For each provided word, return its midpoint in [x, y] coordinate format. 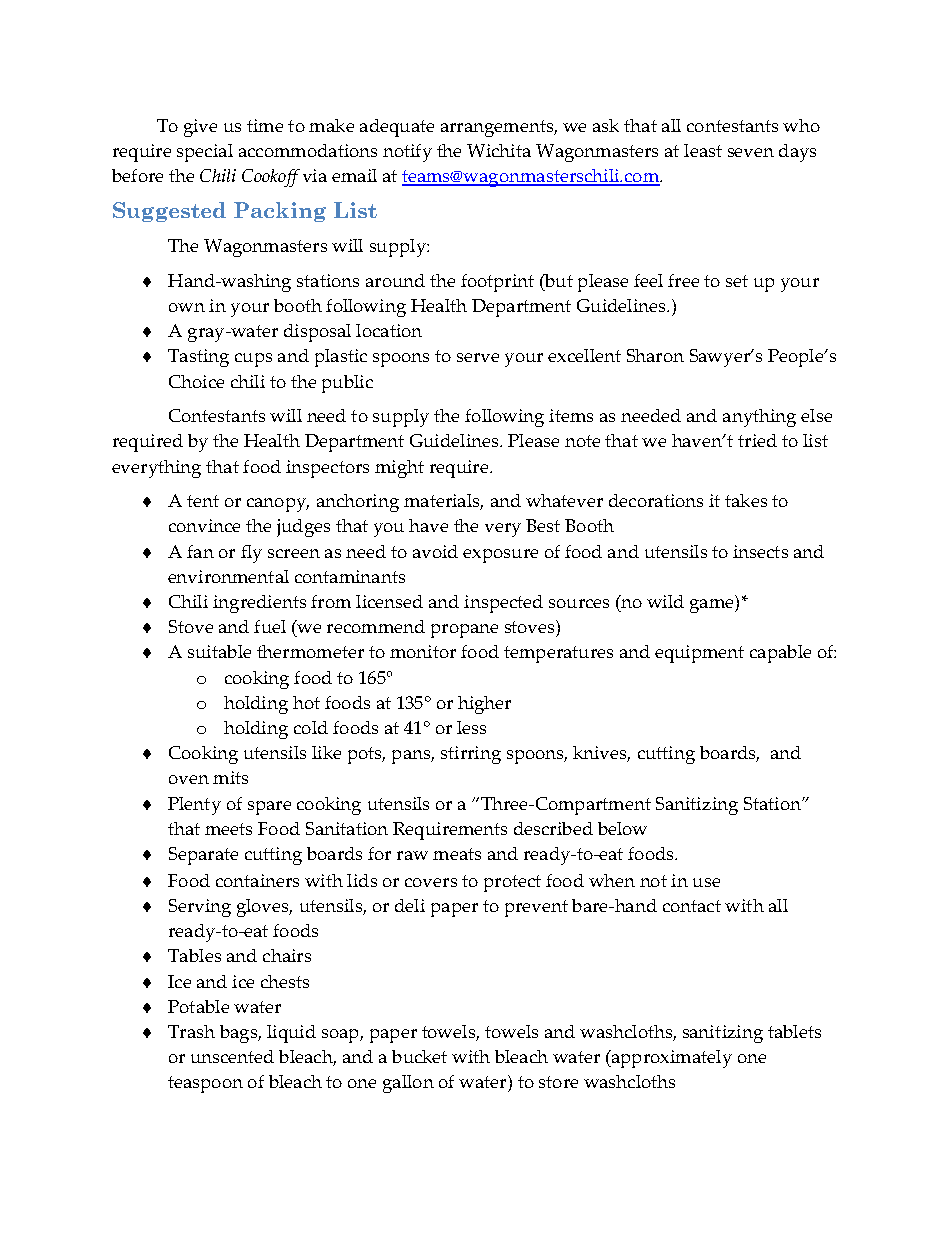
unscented [232, 1056]
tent [203, 501]
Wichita [499, 150]
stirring [471, 755]
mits [230, 777]
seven [751, 152]
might [399, 469]
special [205, 153]
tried [757, 440]
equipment [699, 654]
